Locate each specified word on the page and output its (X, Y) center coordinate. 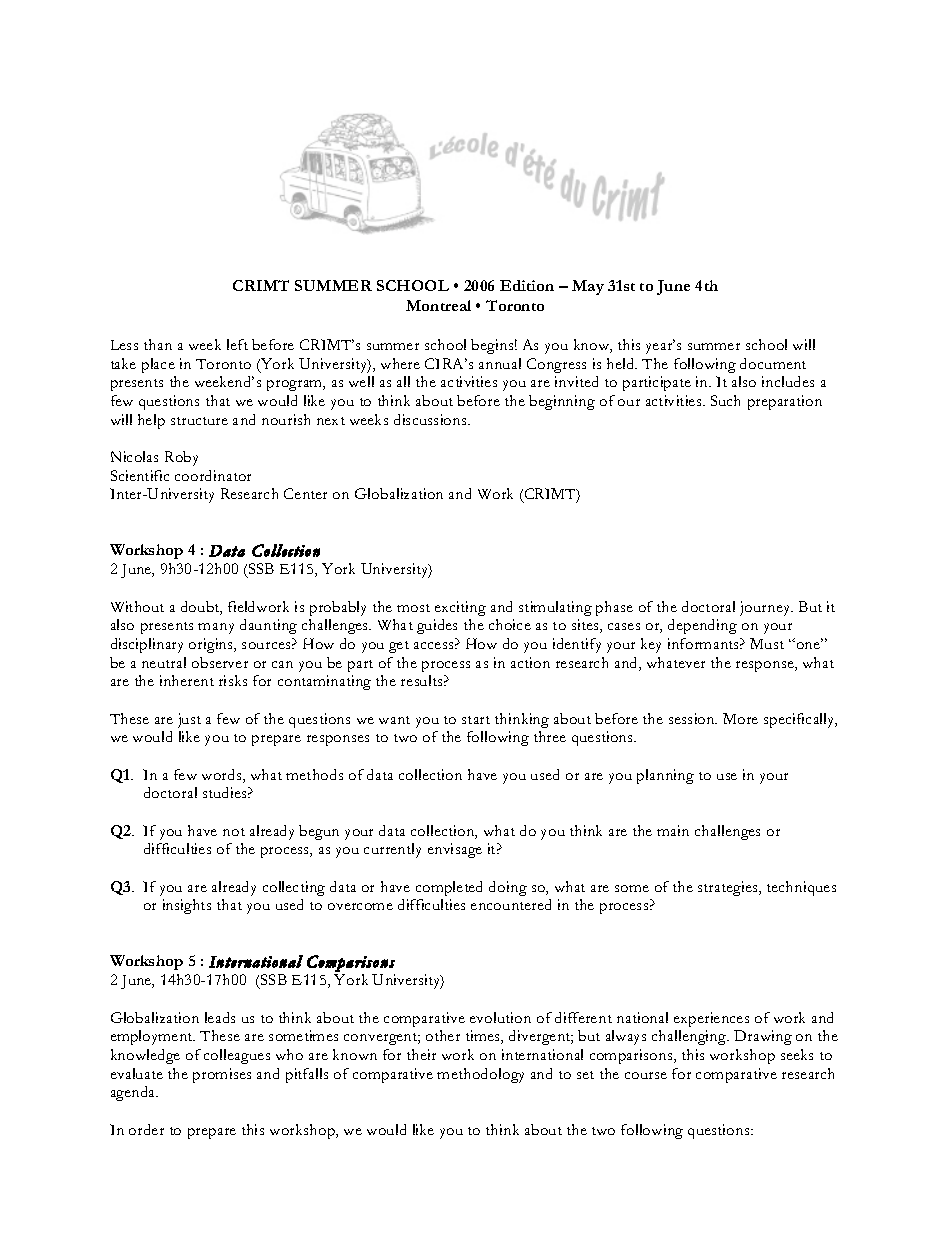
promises (222, 1075)
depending (702, 626)
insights (187, 906)
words (223, 776)
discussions (431, 419)
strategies (729, 888)
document (773, 363)
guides (437, 626)
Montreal (438, 305)
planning (665, 776)
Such (725, 400)
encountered (511, 904)
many (216, 628)
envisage (455, 850)
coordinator (213, 475)
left (237, 344)
